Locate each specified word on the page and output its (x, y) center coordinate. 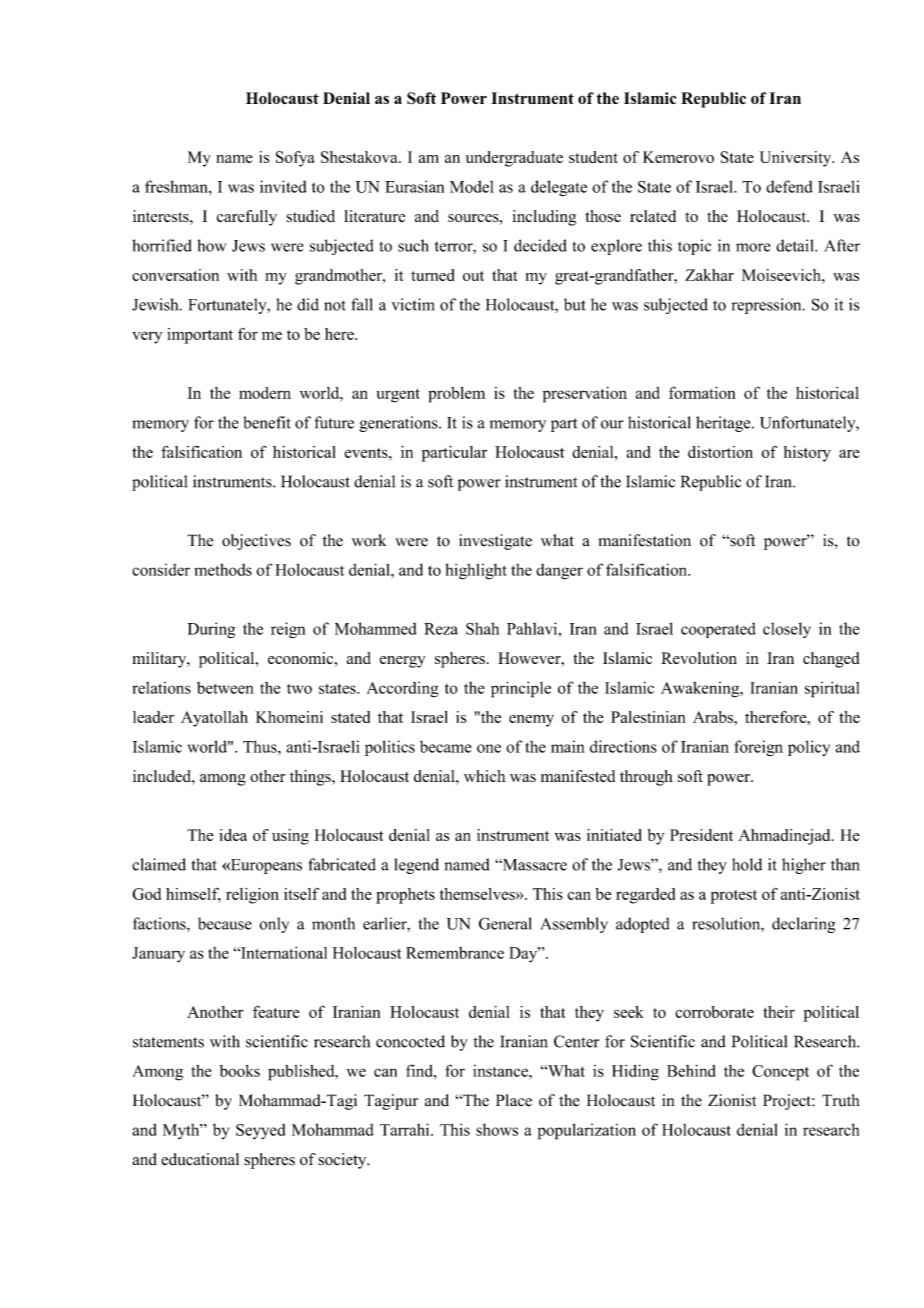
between (225, 688)
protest (733, 897)
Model (472, 186)
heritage (724, 424)
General (505, 923)
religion (252, 896)
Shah (482, 628)
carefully (247, 218)
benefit (267, 422)
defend (789, 186)
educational (200, 1159)
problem (456, 394)
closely (787, 630)
